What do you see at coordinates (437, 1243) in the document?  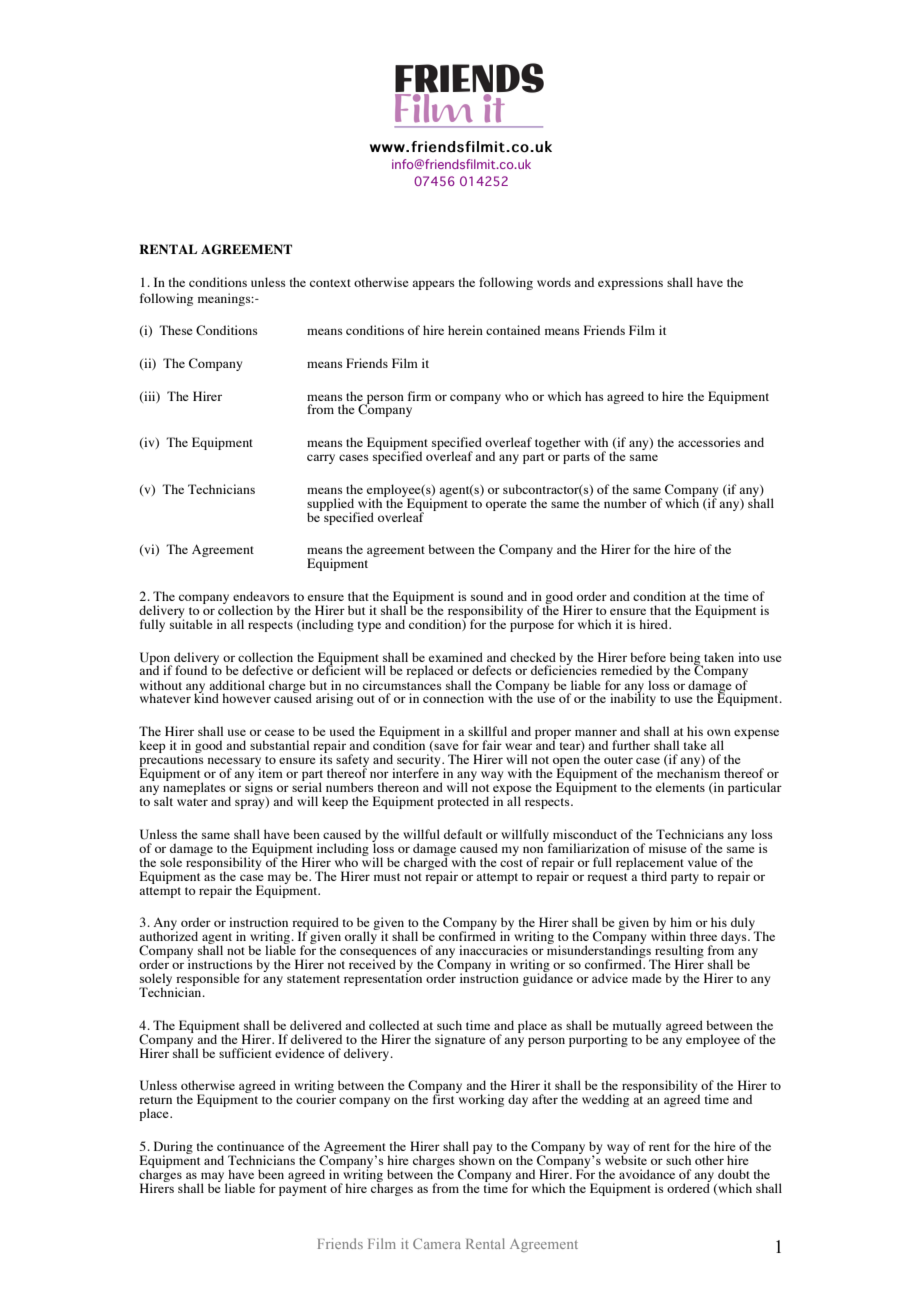 I see `Camera` at bounding box center [437, 1243].
